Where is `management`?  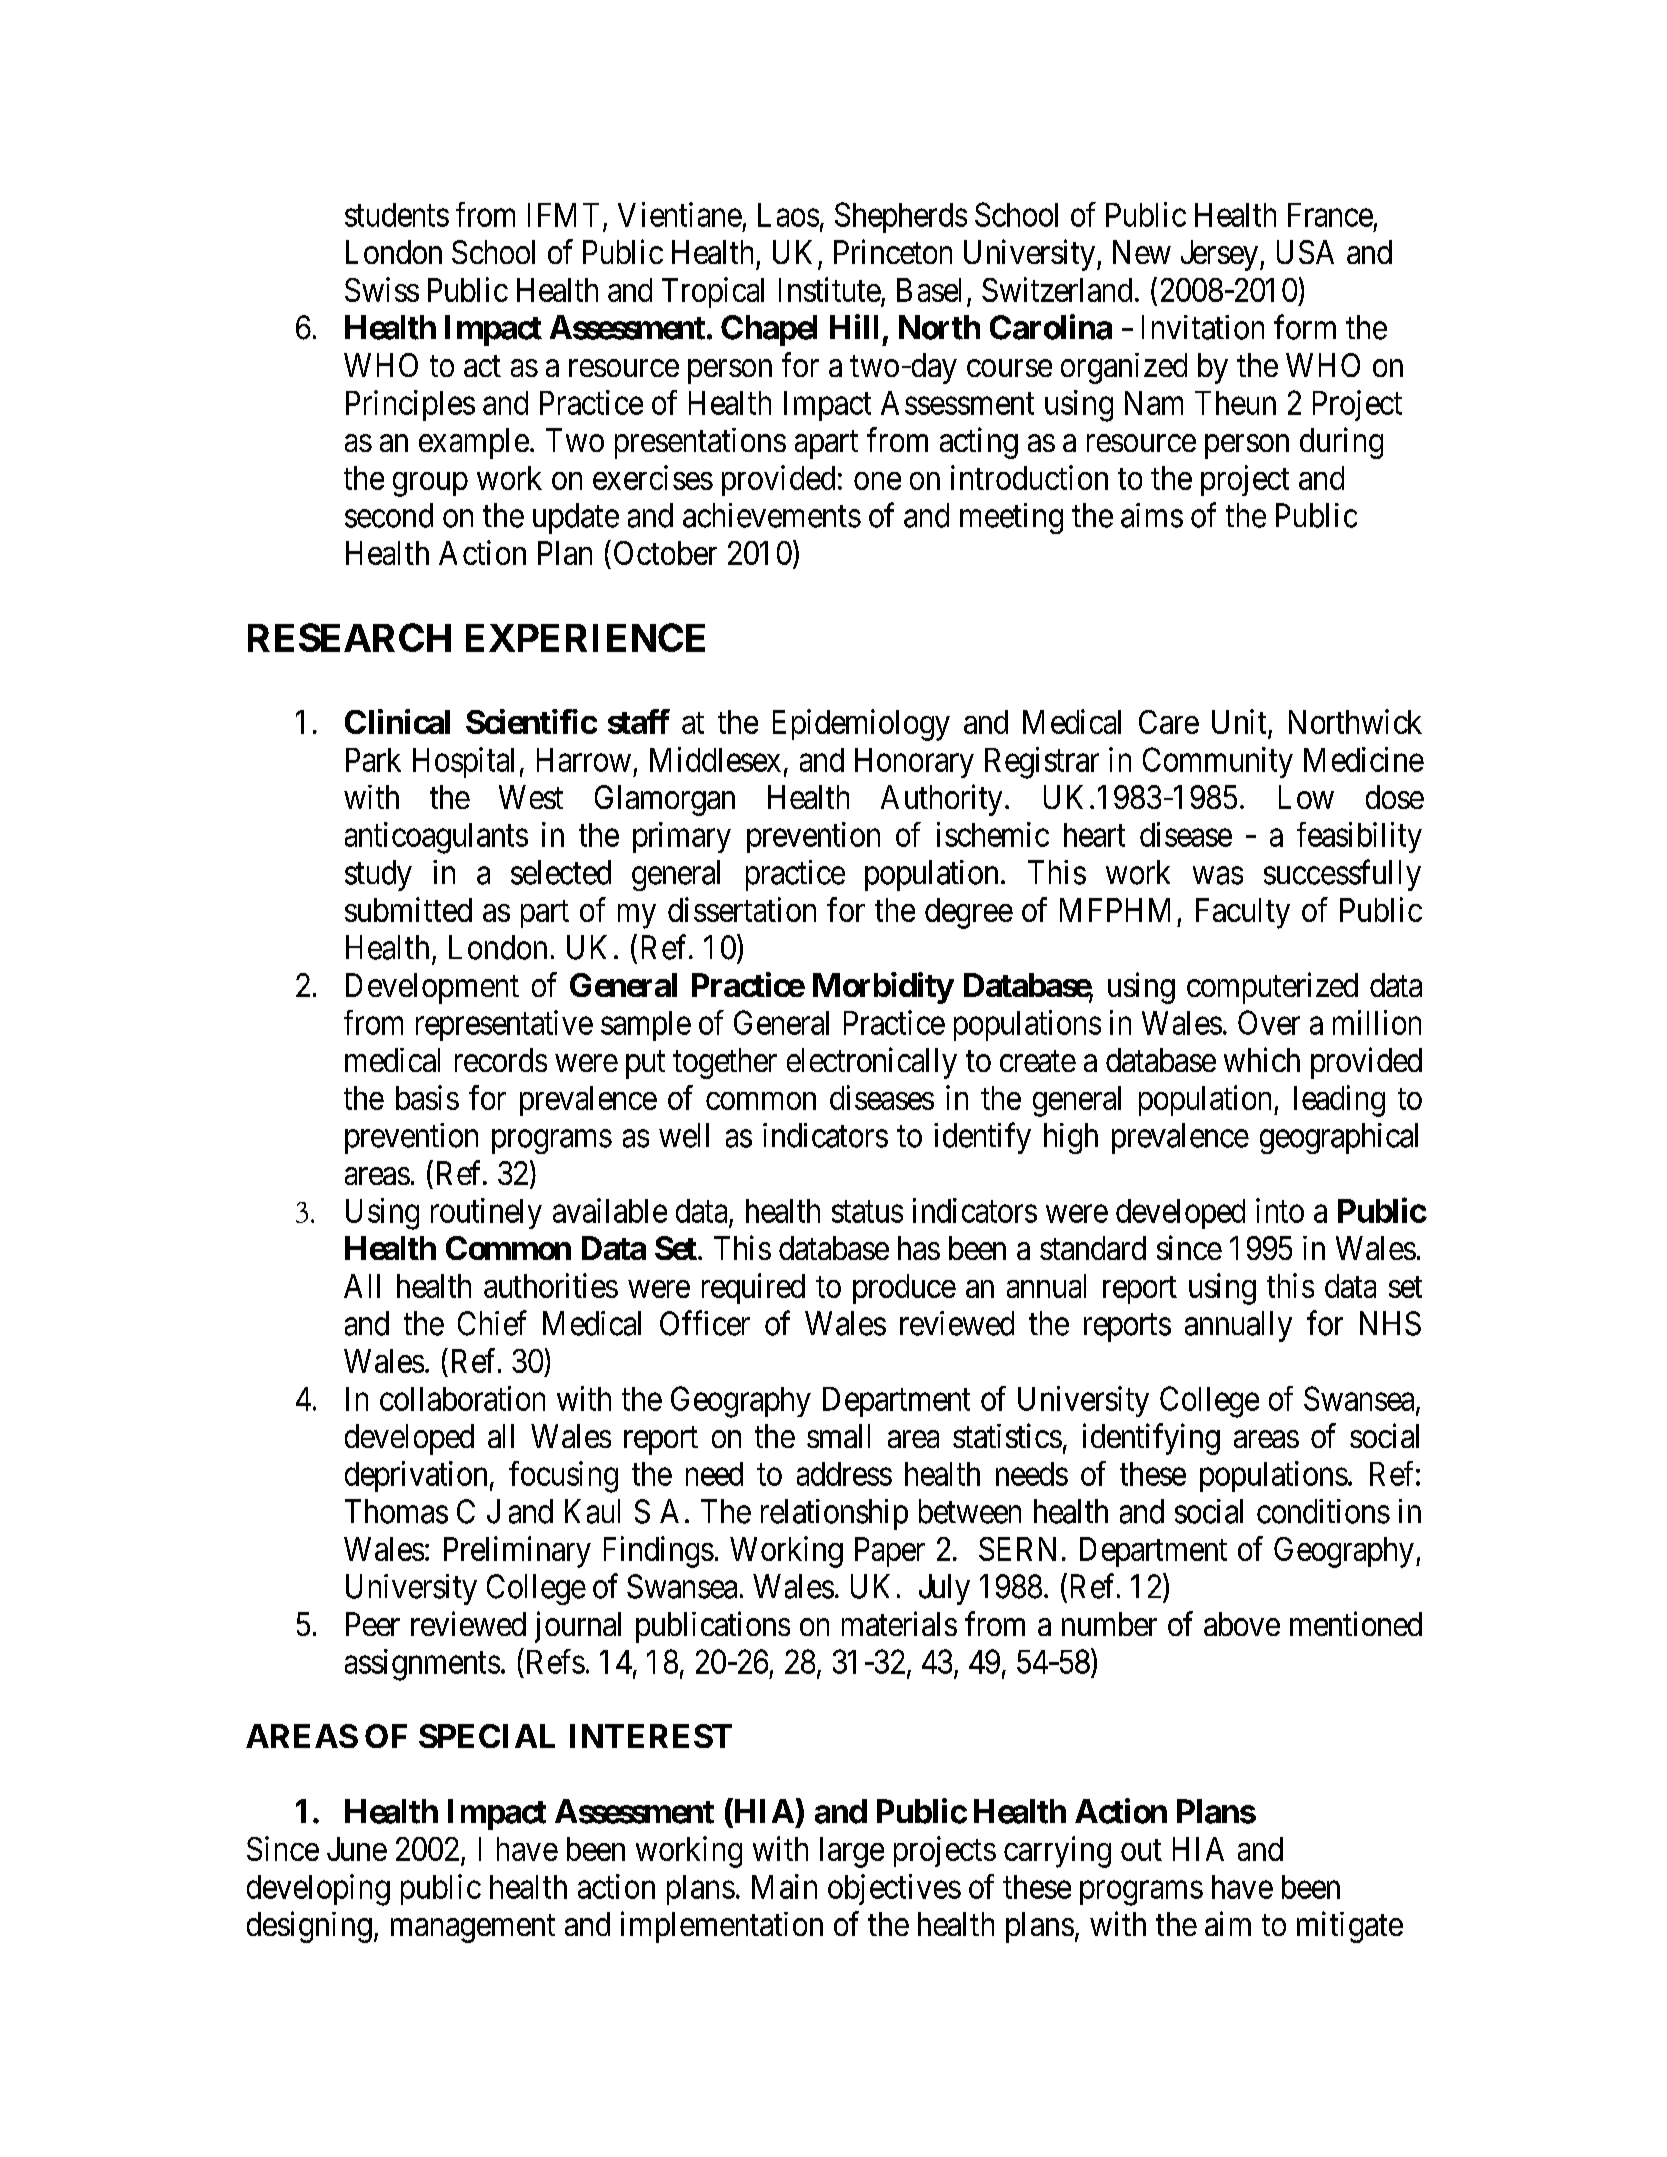
management is located at coordinates (473, 1929).
